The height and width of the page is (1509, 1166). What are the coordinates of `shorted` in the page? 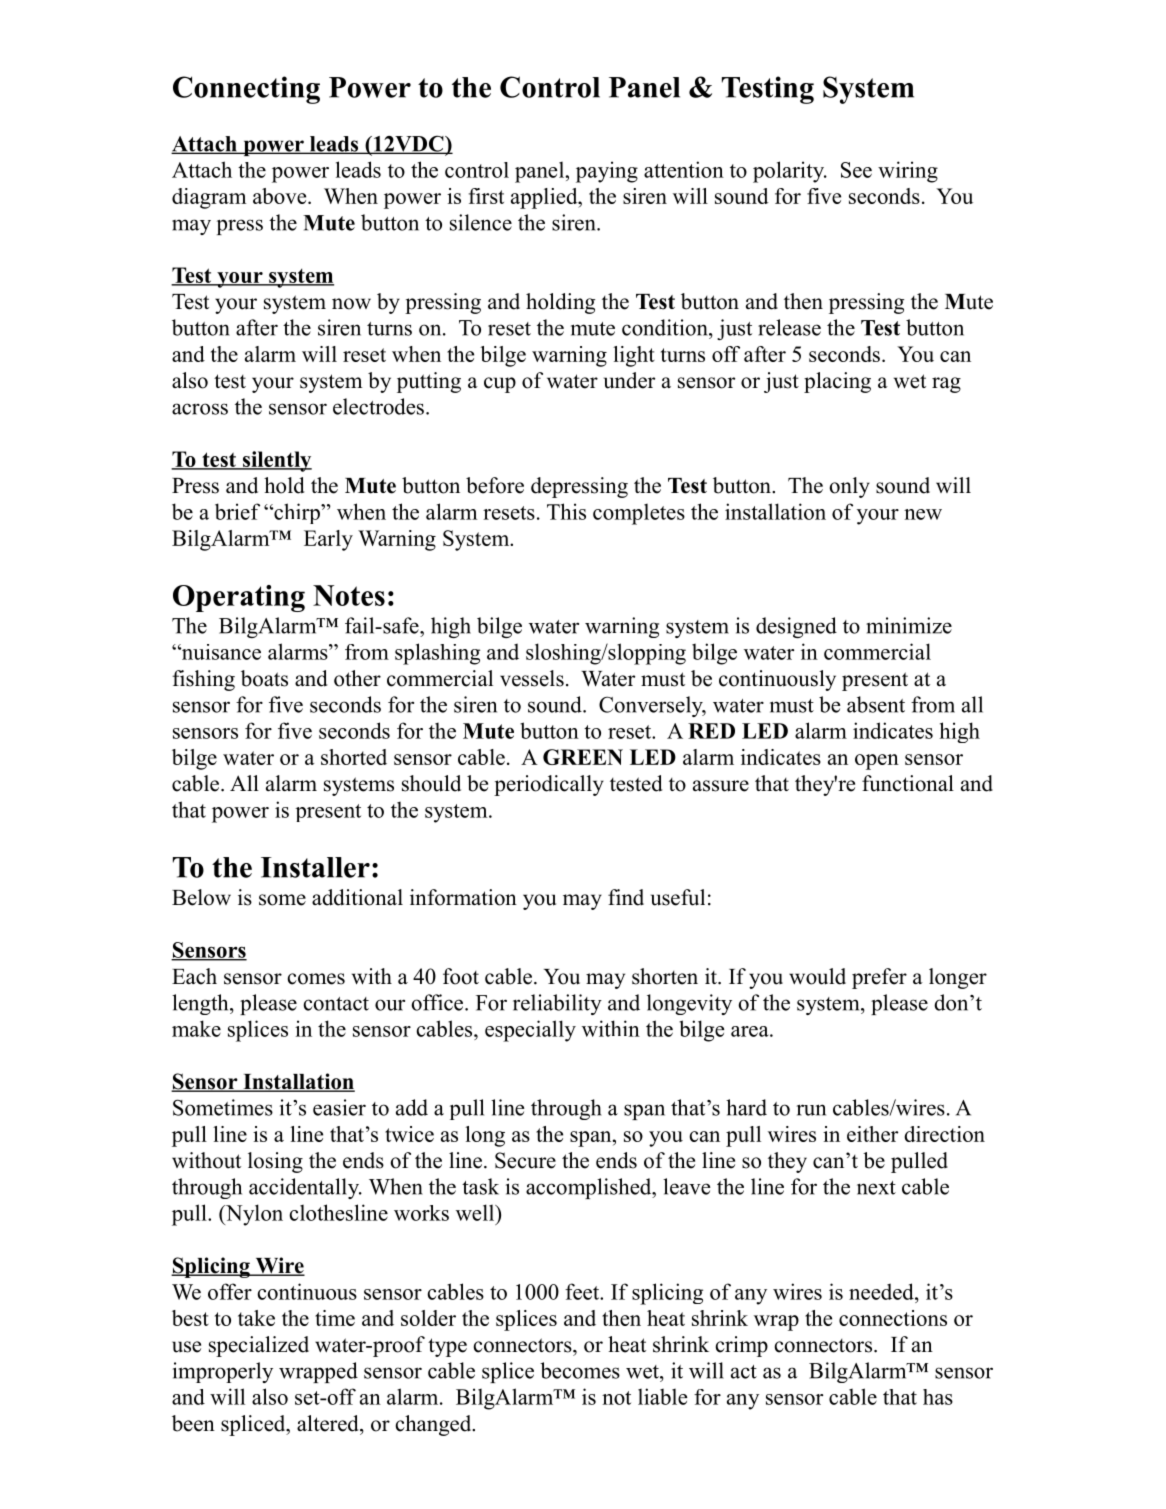 It's located at (354, 757).
